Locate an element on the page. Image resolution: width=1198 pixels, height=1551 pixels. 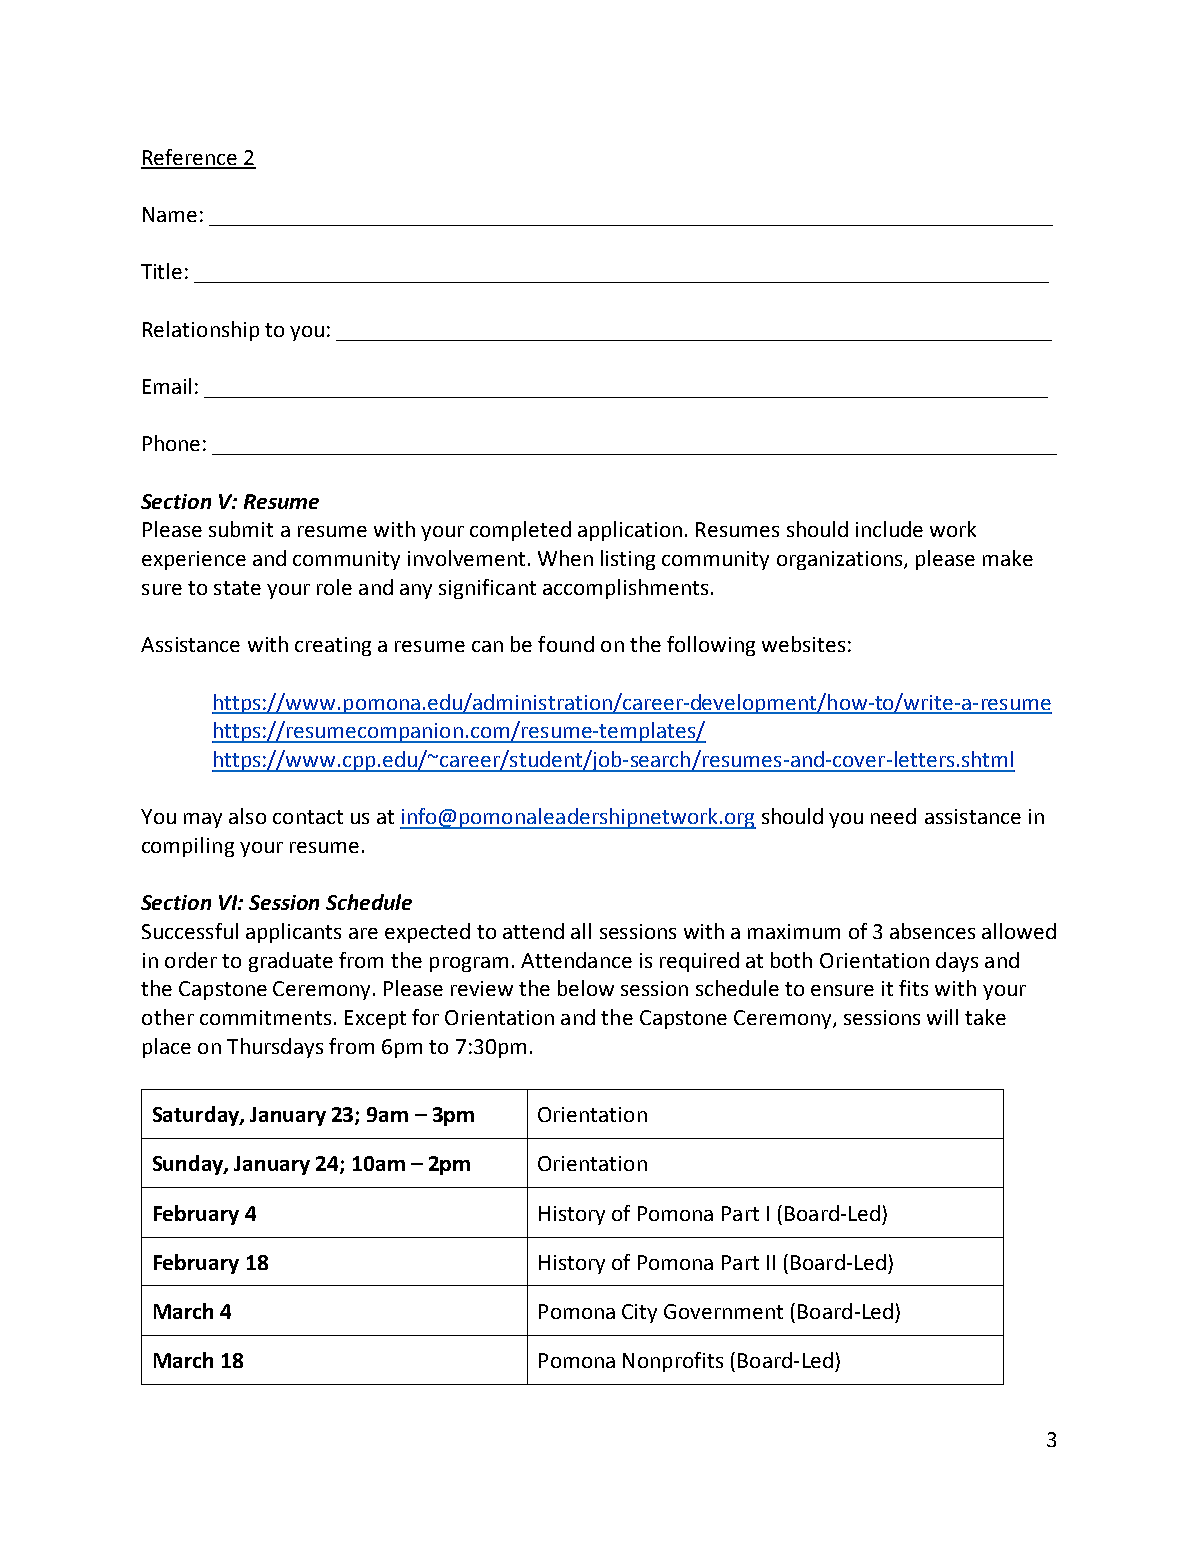
Government is located at coordinates (723, 1311).
